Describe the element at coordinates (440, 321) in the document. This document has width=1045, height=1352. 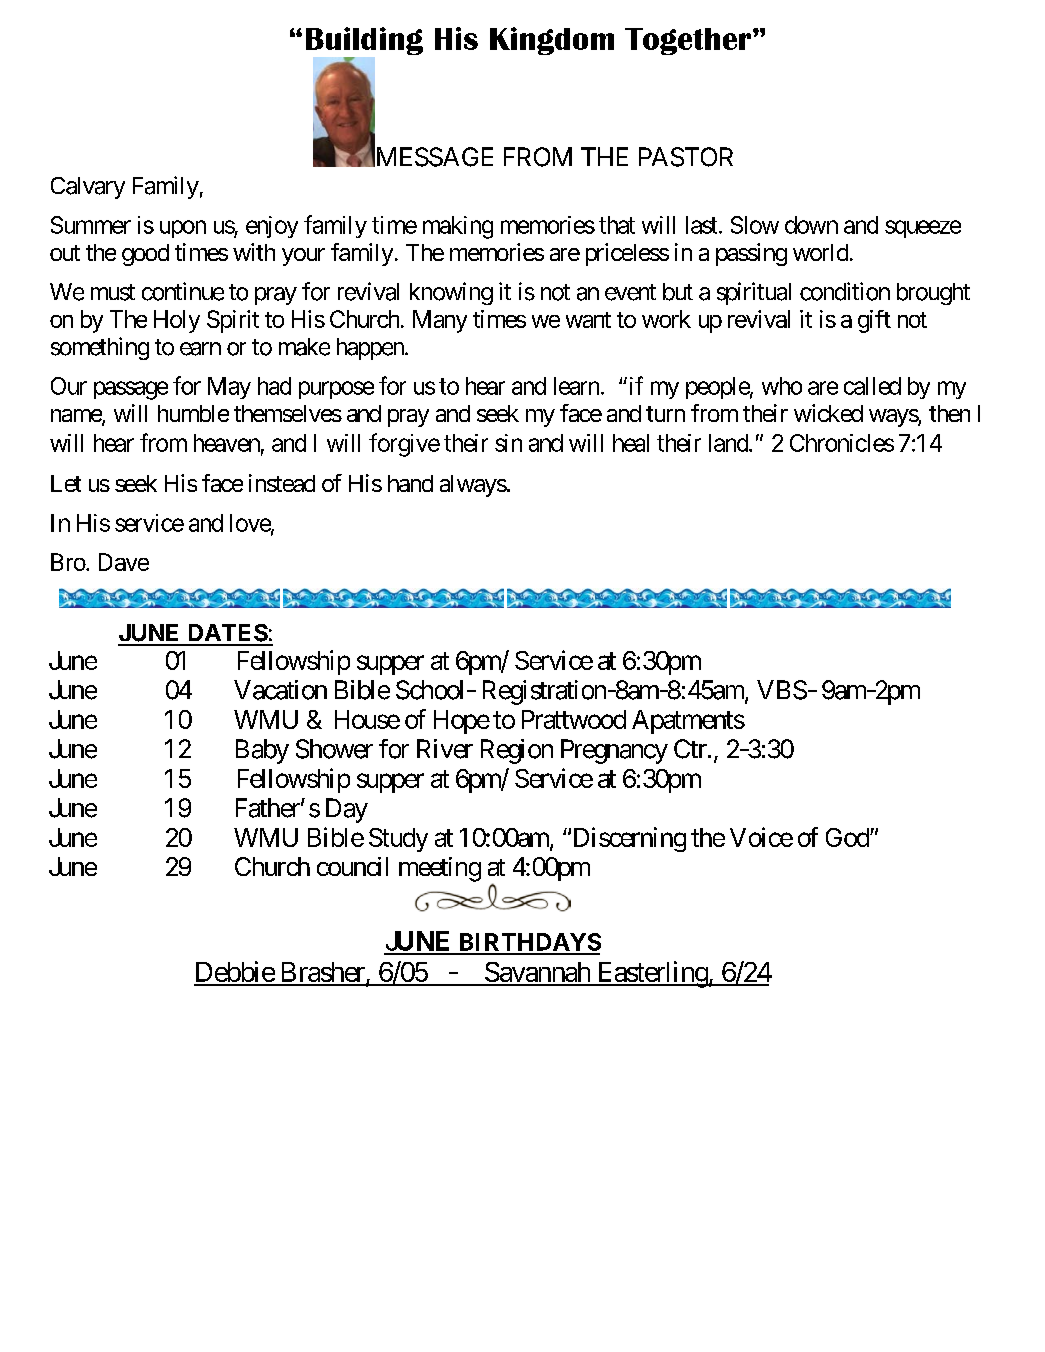
I see `Many` at that location.
